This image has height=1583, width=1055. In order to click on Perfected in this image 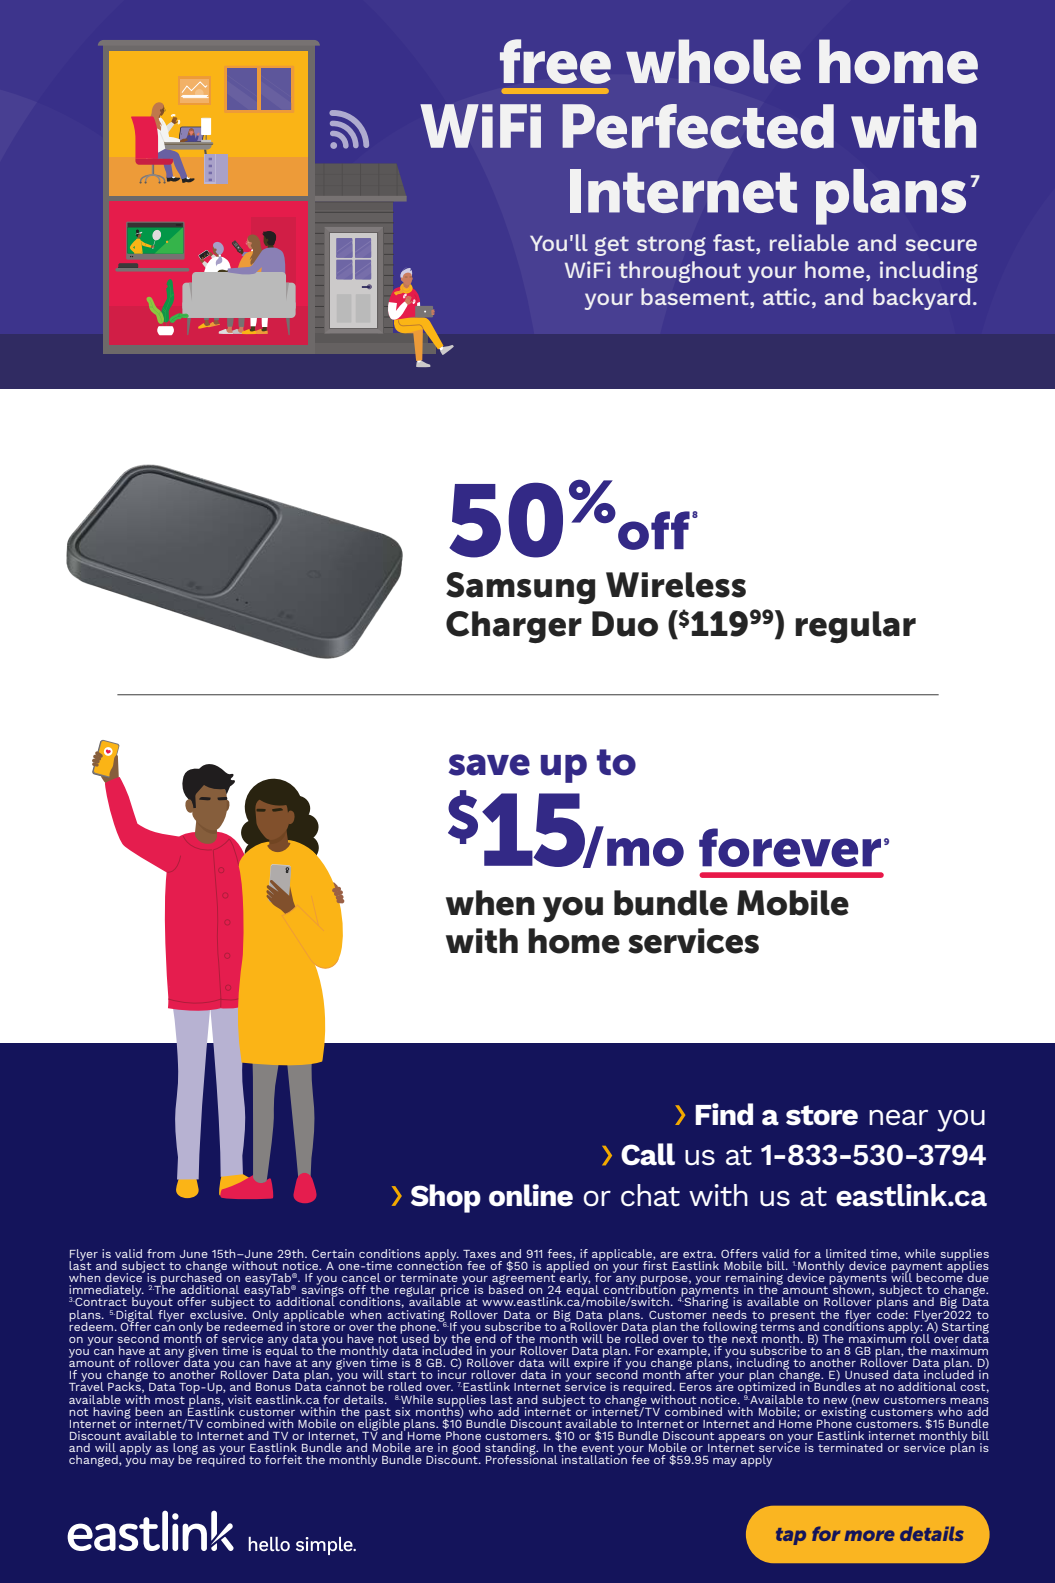, I will do `click(698, 126)`.
